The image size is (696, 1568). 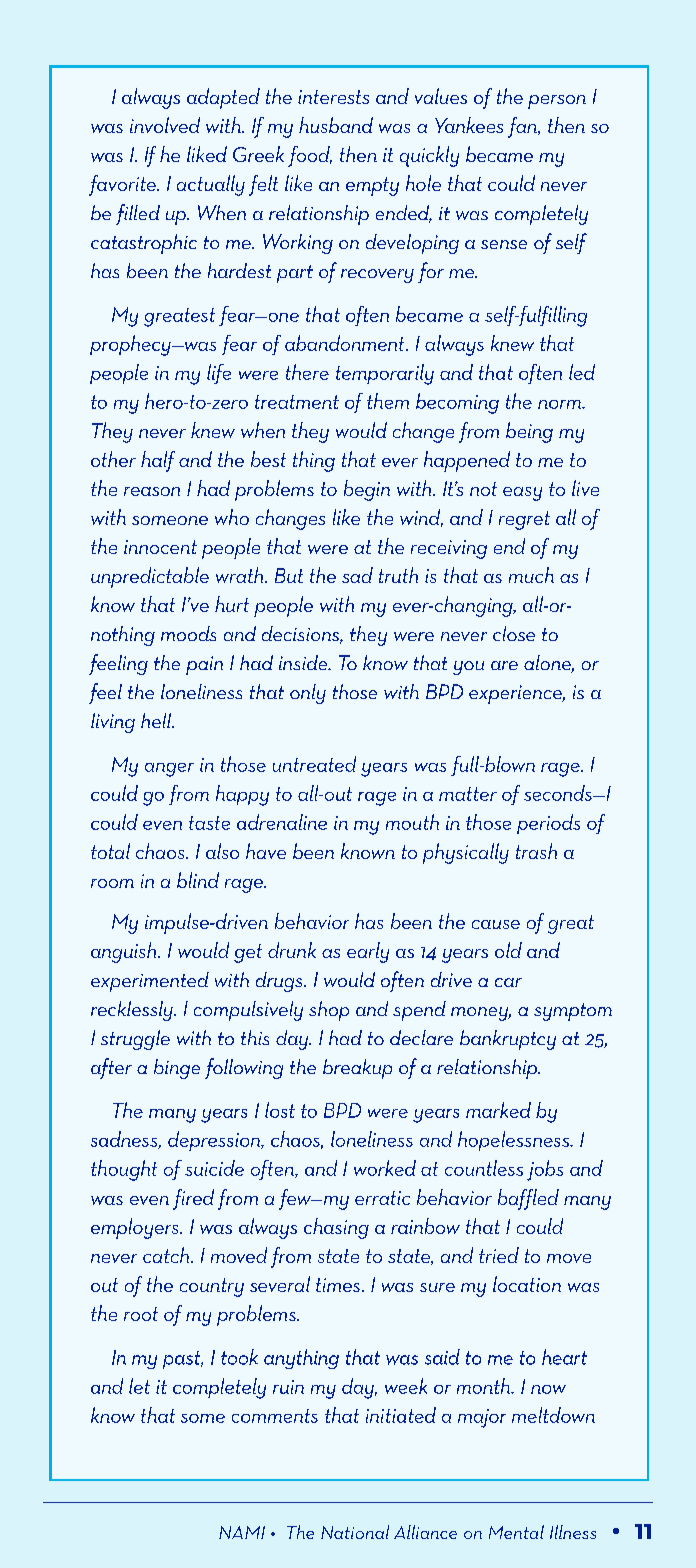 What do you see at coordinates (516, 1532) in the screenshot?
I see `Mental` at bounding box center [516, 1532].
